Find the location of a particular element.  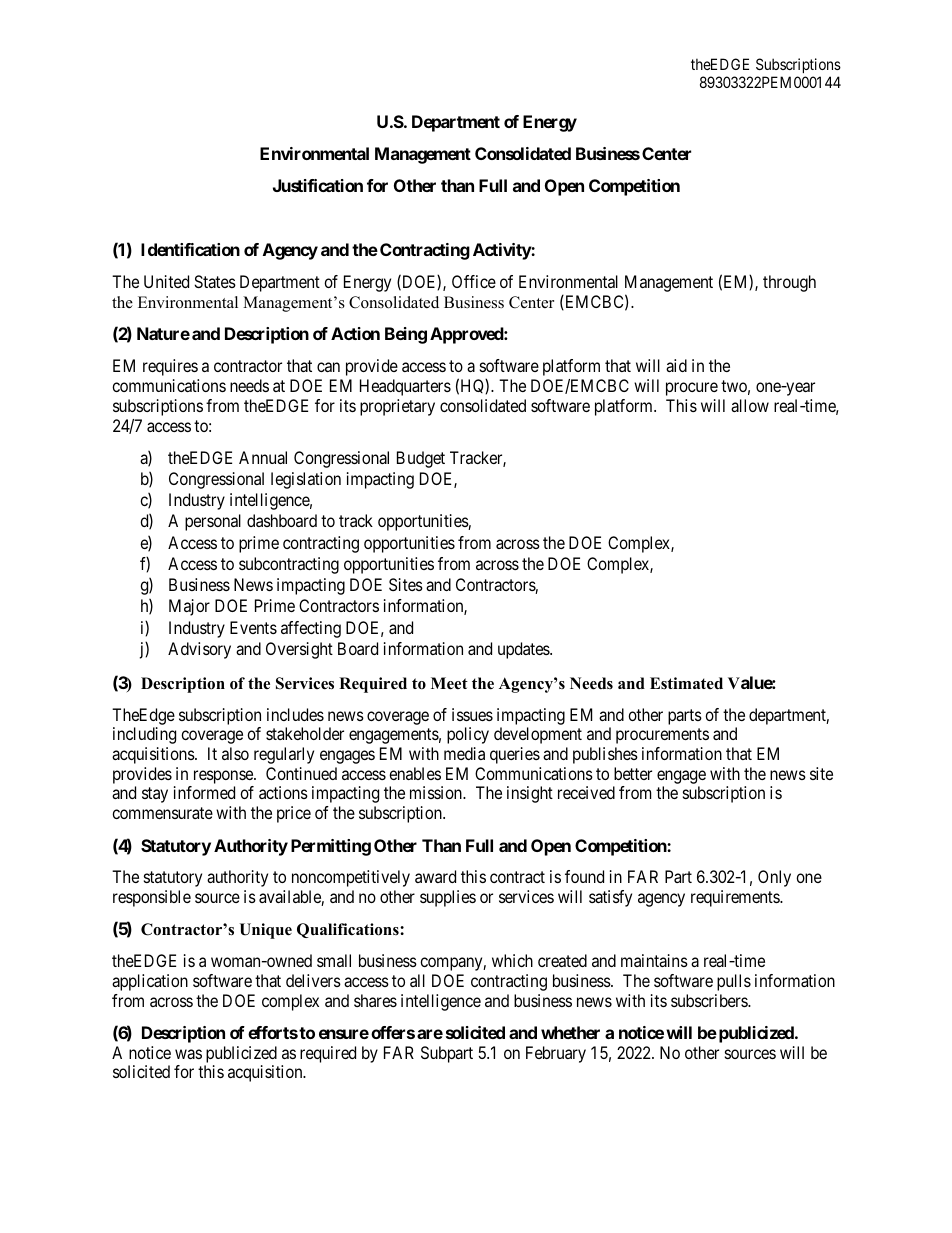

Events is located at coordinates (253, 627).
